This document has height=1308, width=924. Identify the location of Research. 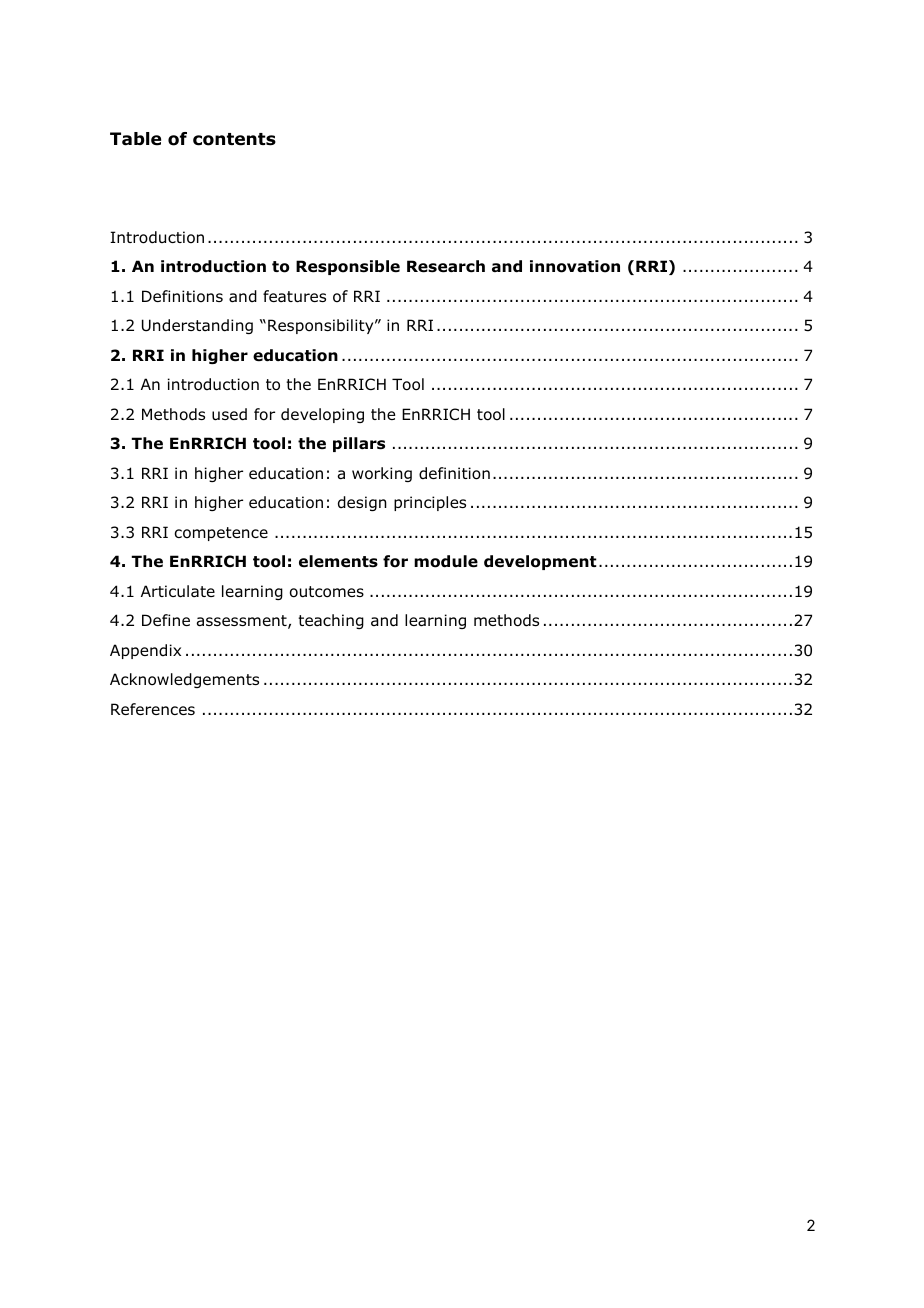
(446, 266).
